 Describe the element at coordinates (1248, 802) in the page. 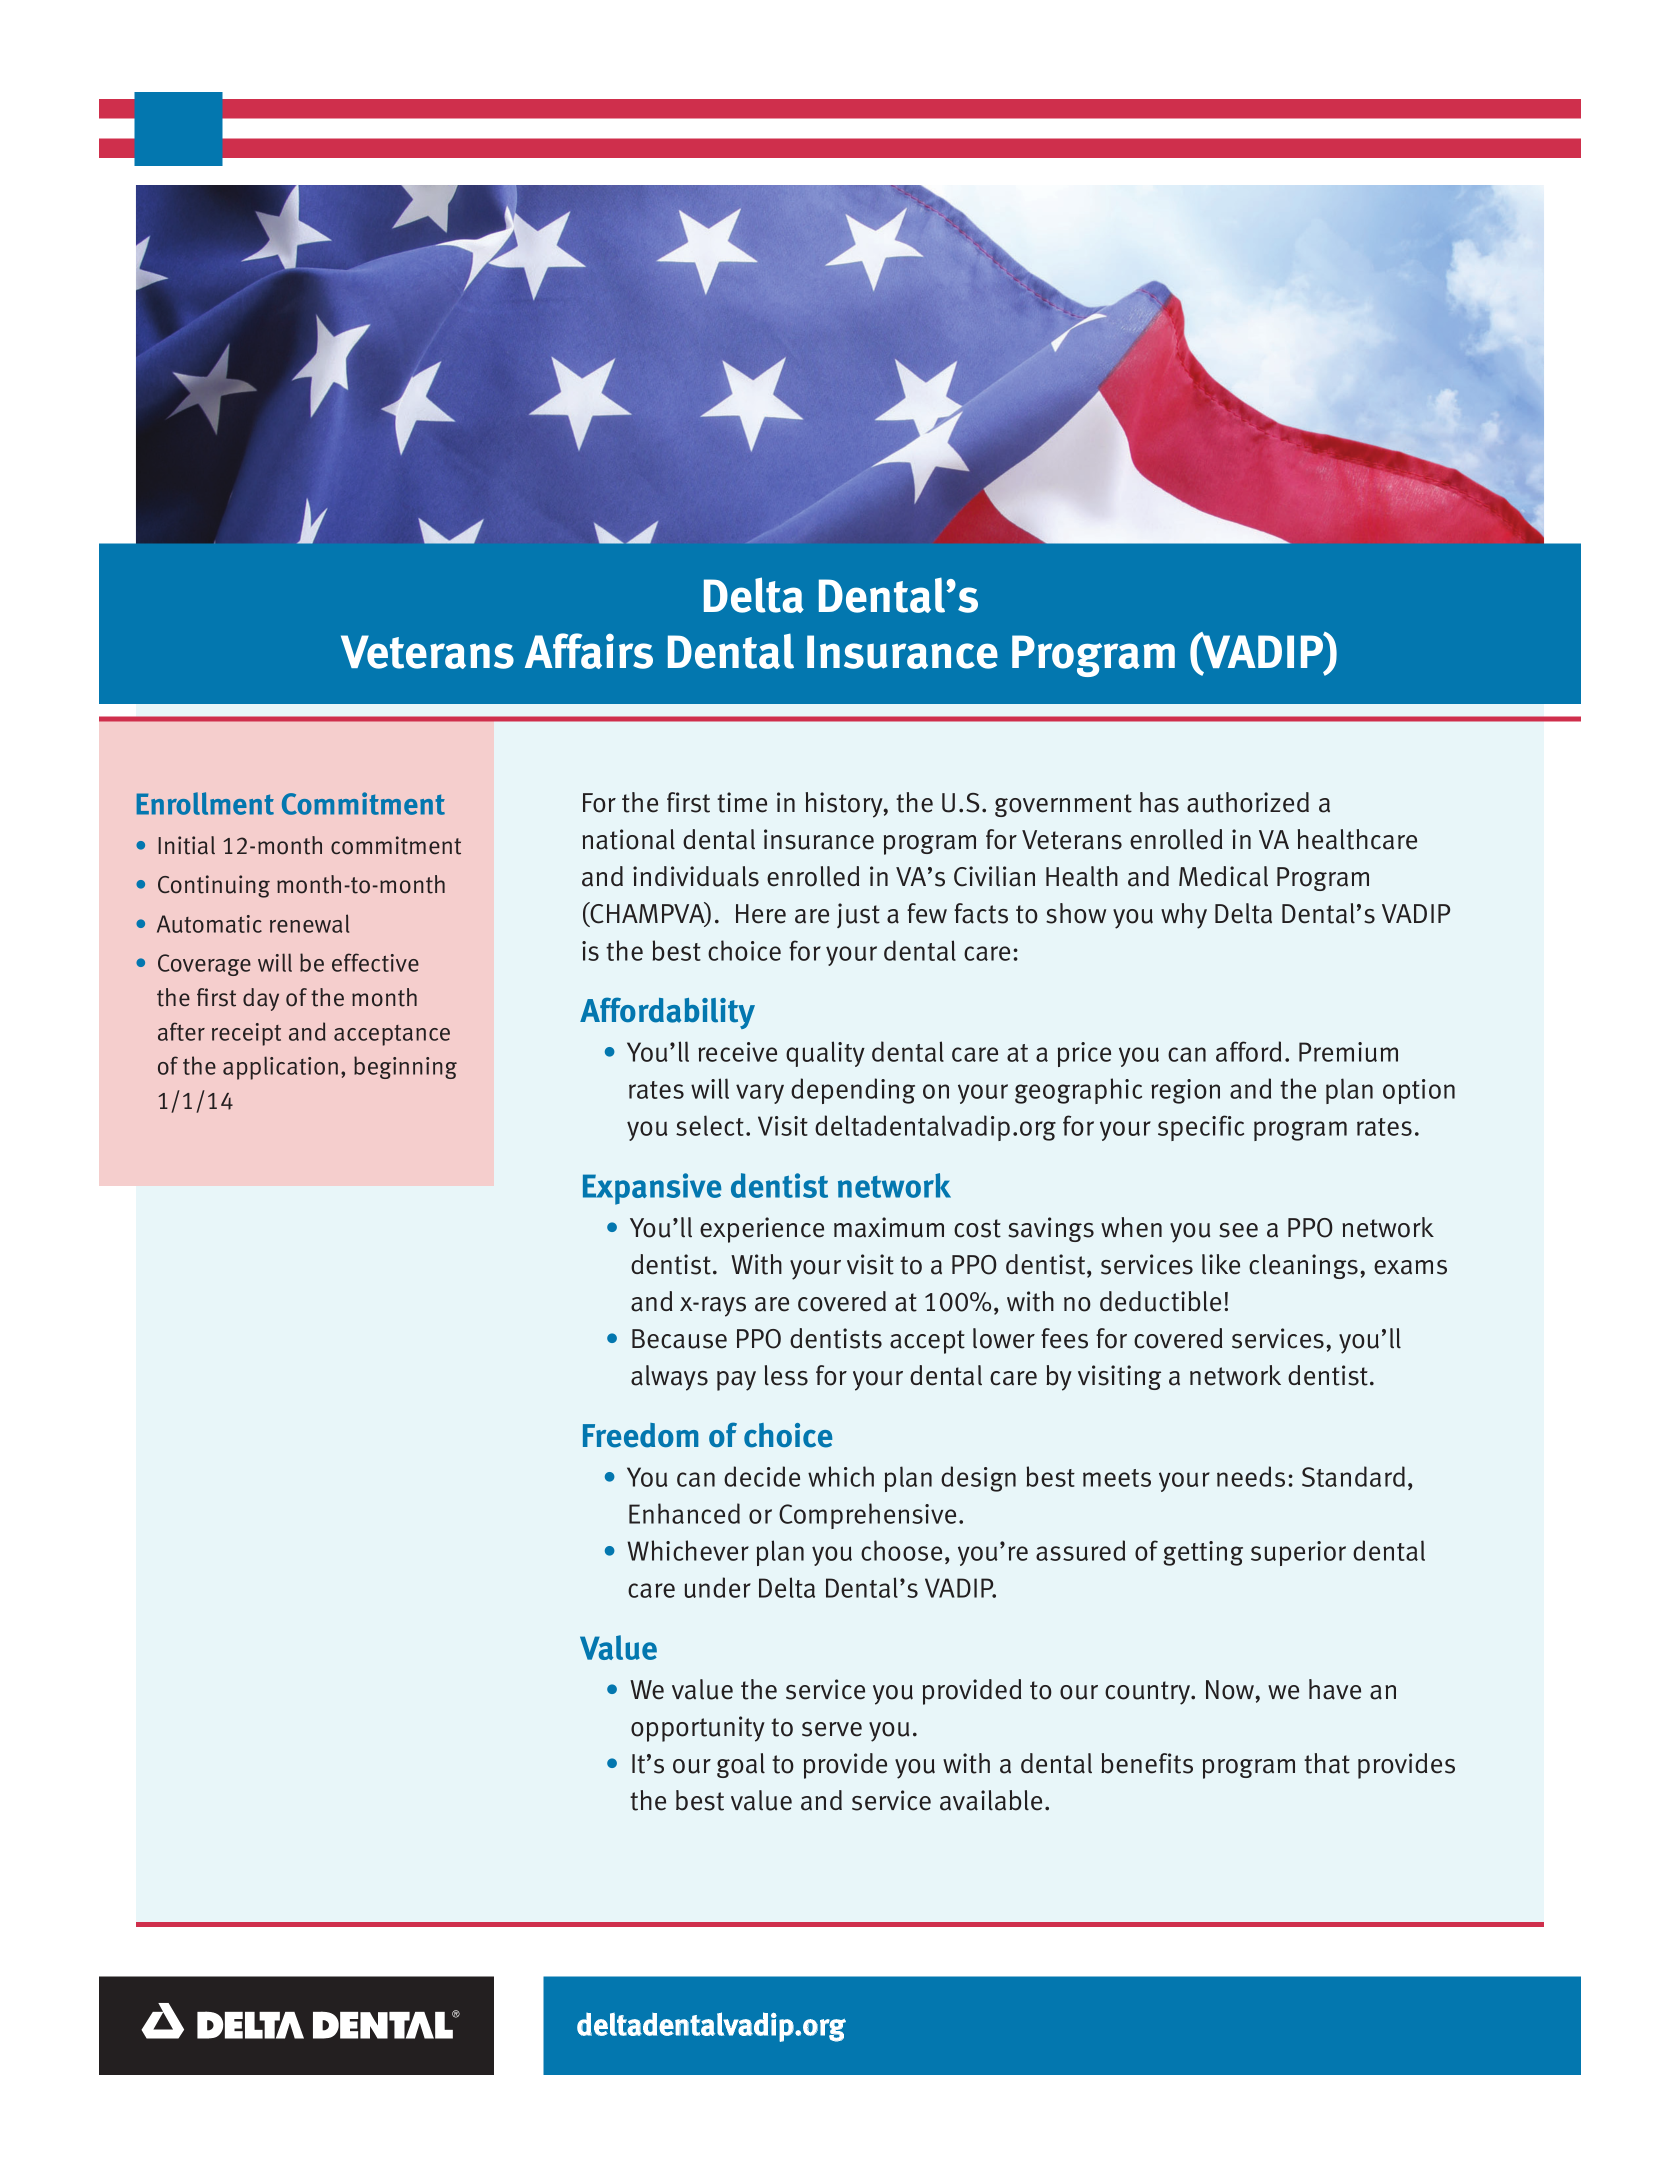

I see `authorized` at that location.
